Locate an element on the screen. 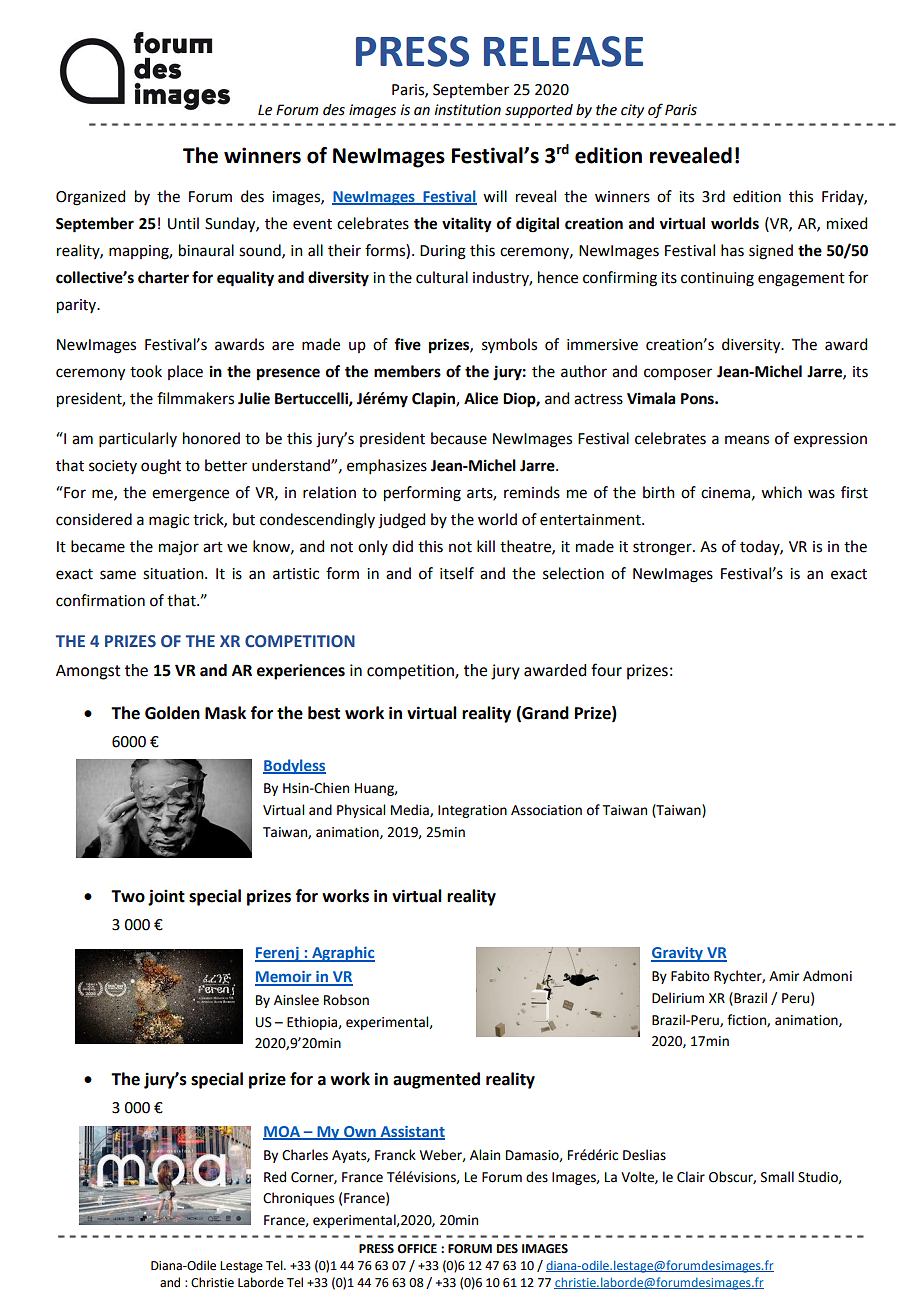  institution is located at coordinates (467, 110).
